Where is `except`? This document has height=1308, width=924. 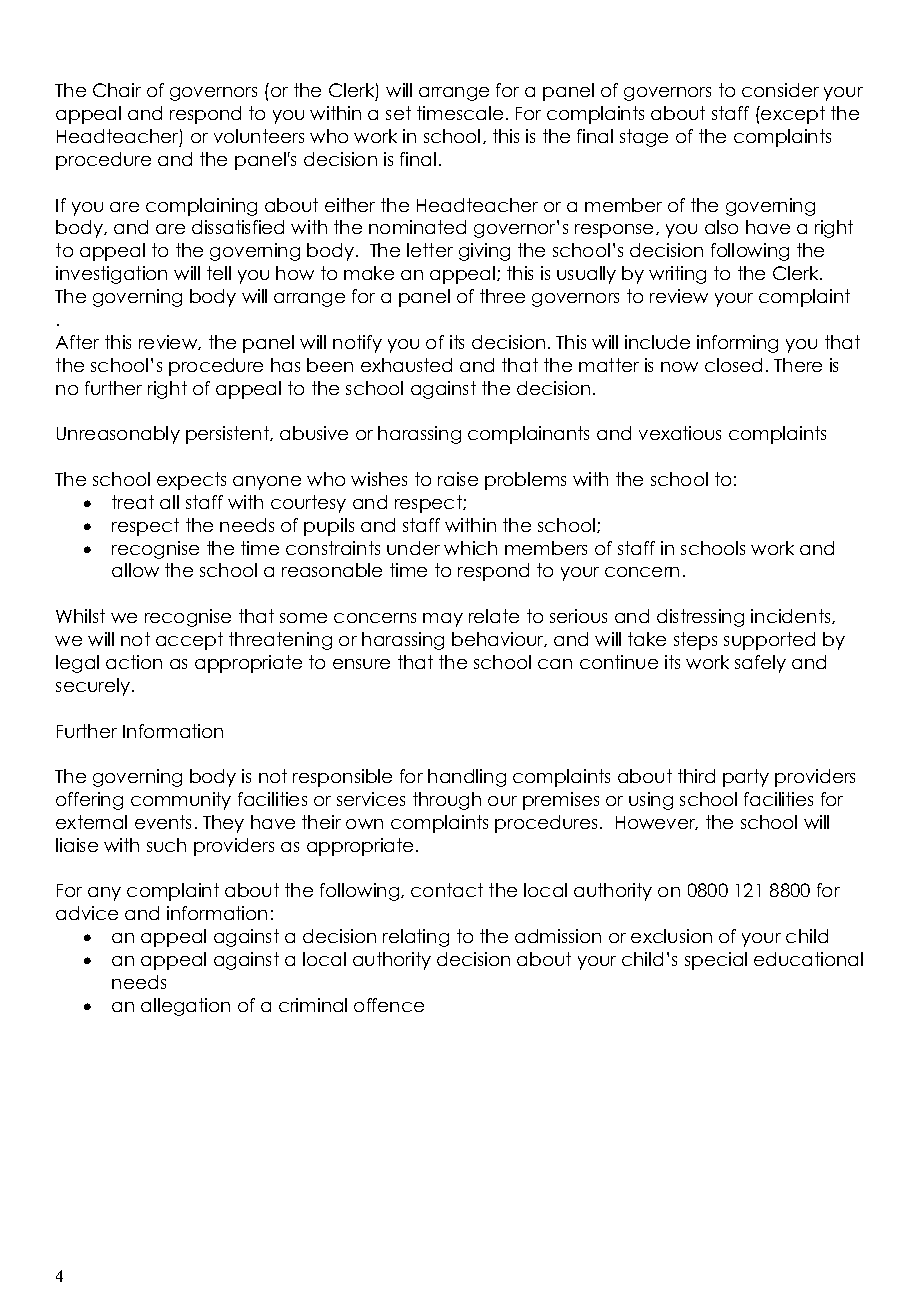 except is located at coordinates (792, 115).
